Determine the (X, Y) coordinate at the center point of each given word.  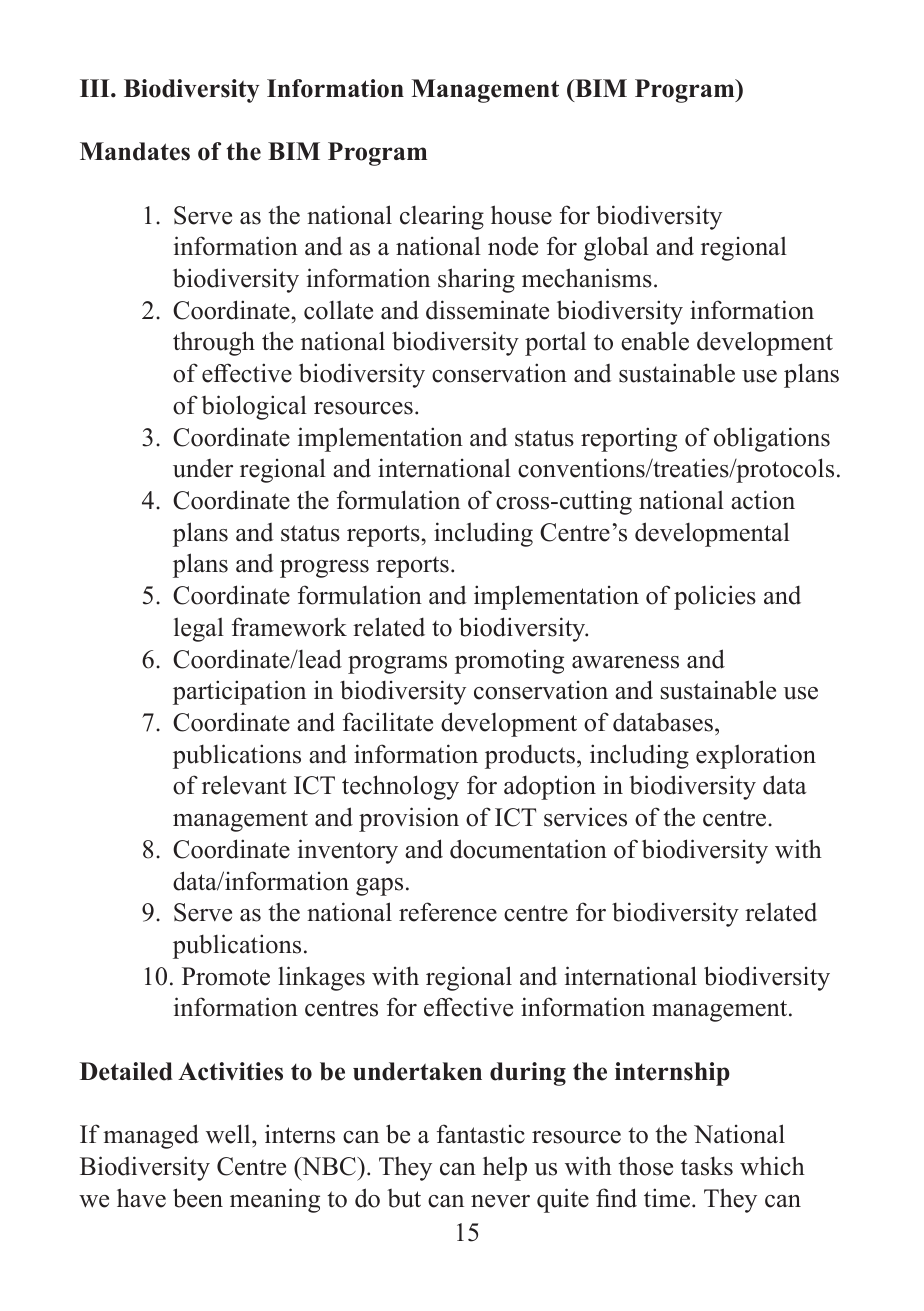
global (616, 248)
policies (715, 597)
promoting (509, 661)
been (198, 1198)
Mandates (135, 151)
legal (199, 629)
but (404, 1198)
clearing (442, 218)
